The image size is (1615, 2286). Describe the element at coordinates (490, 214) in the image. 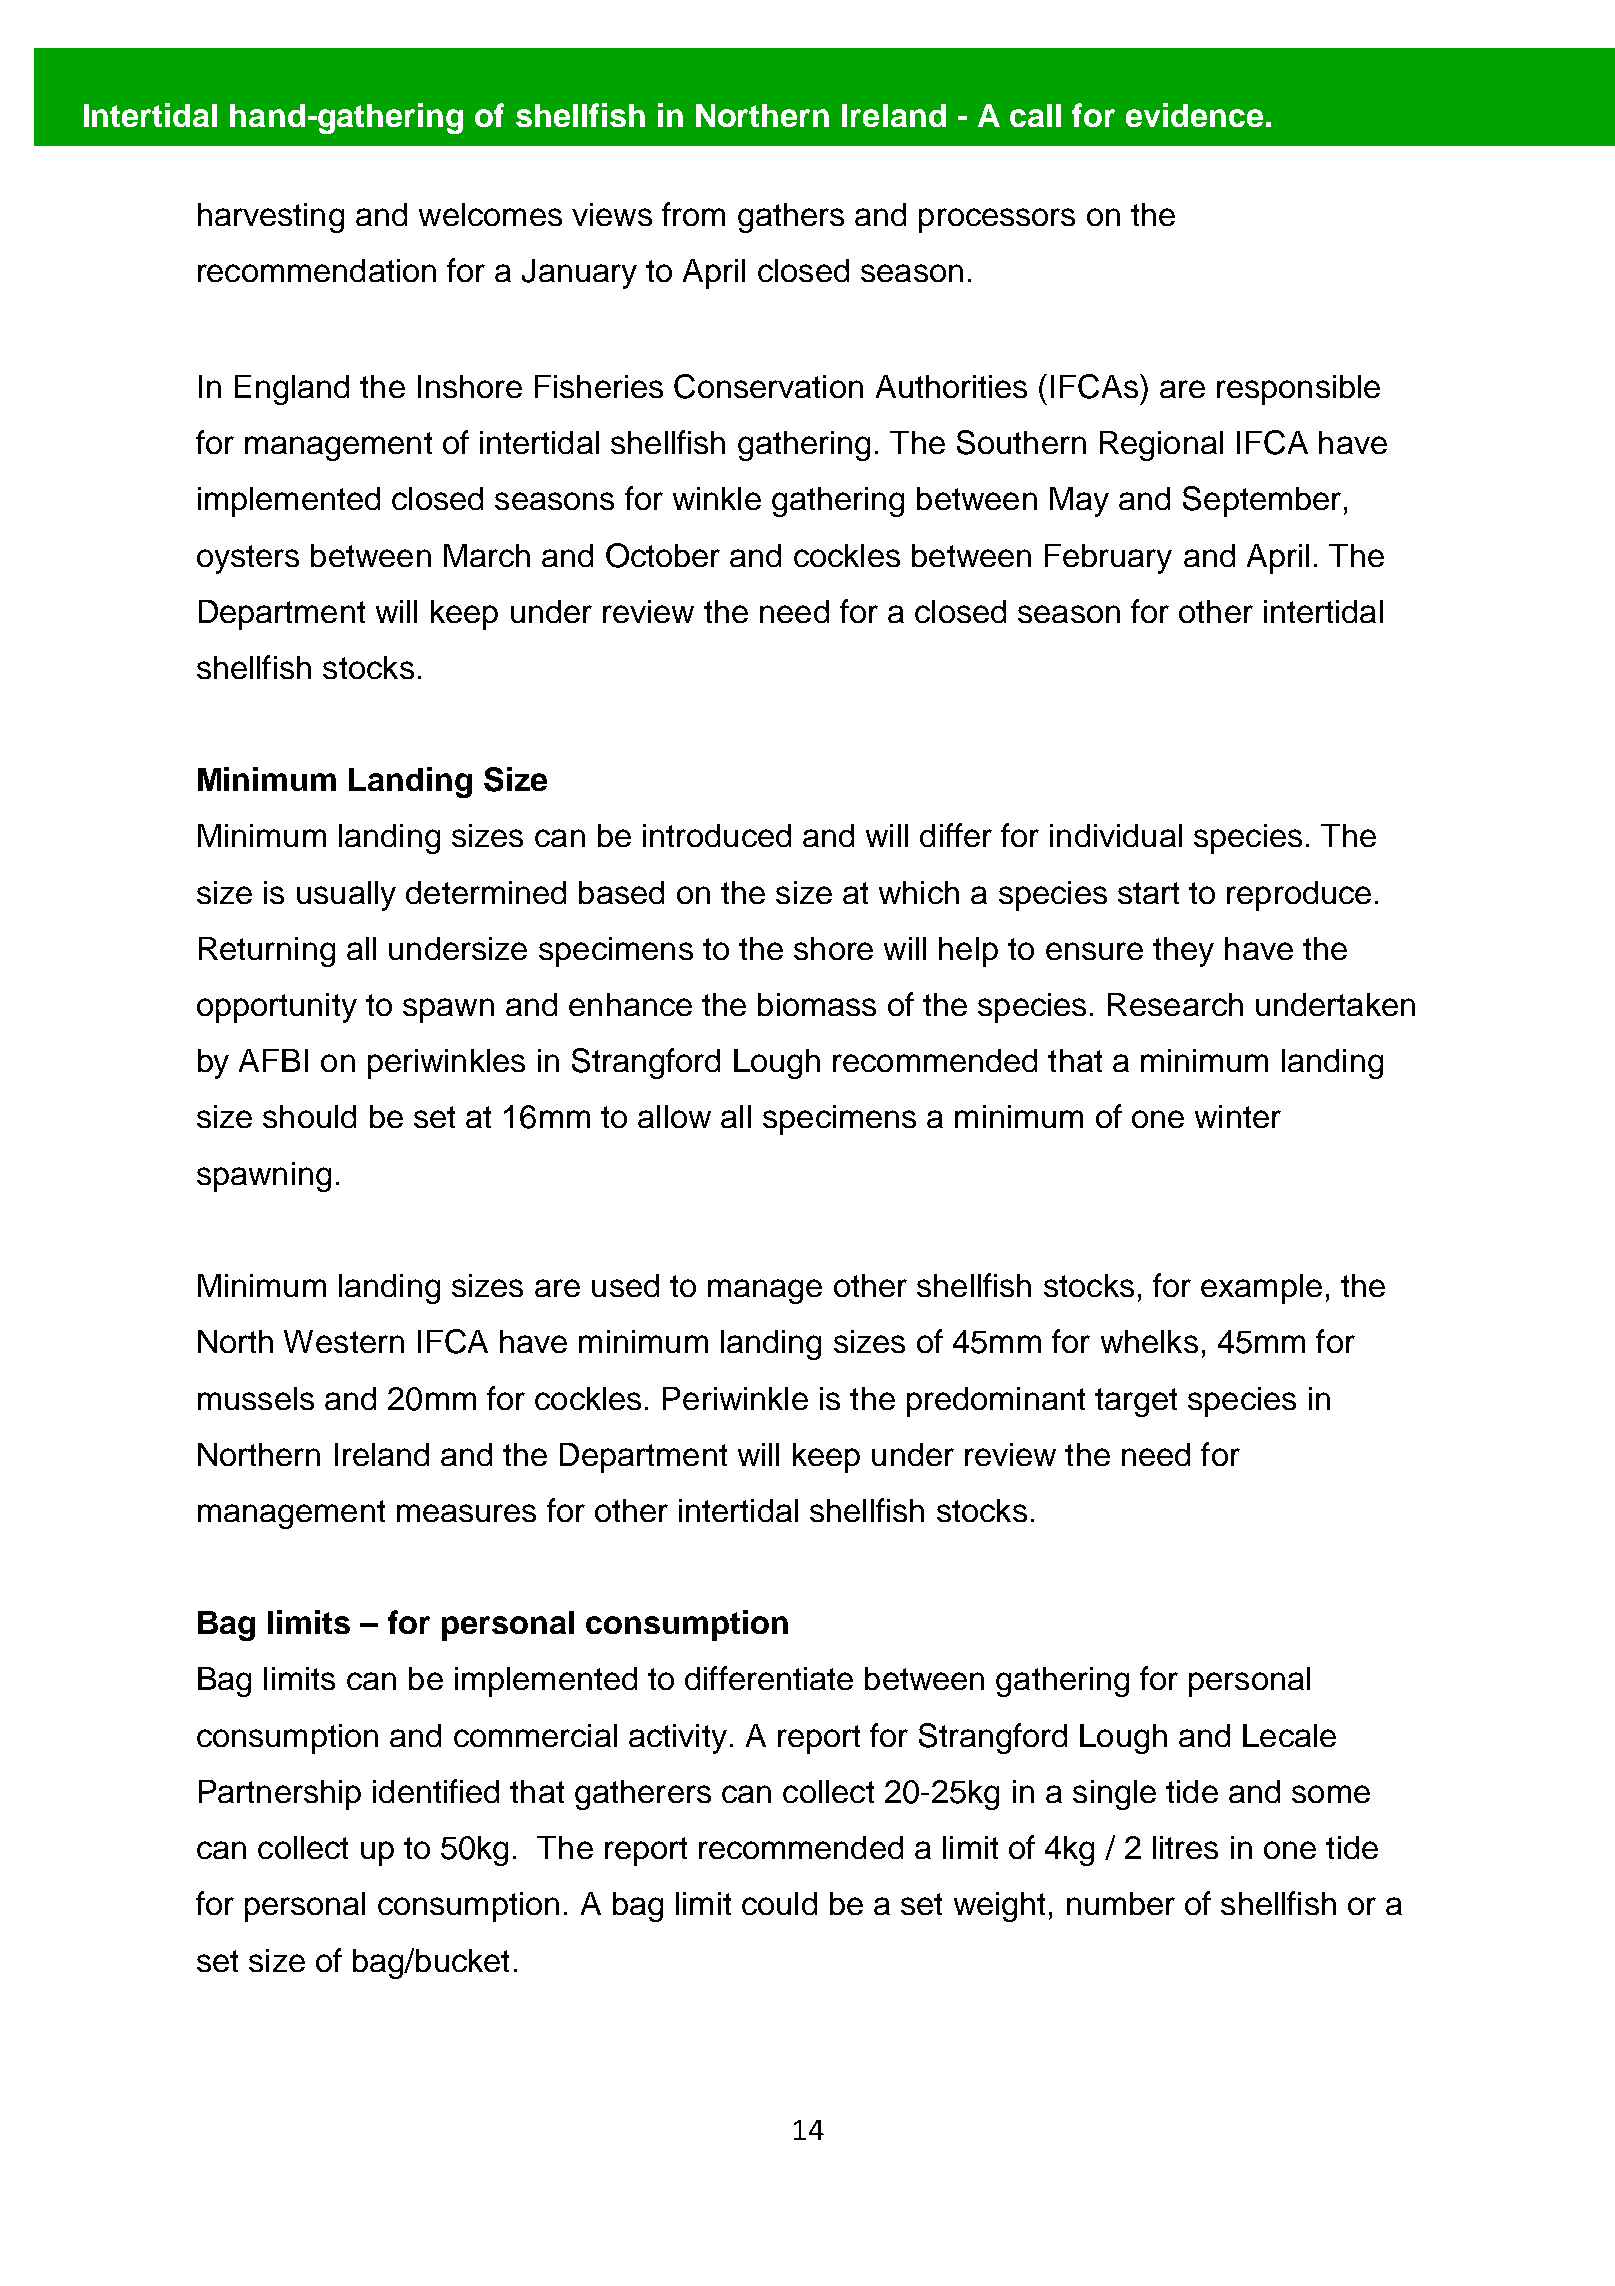

I see `welcomes` at that location.
